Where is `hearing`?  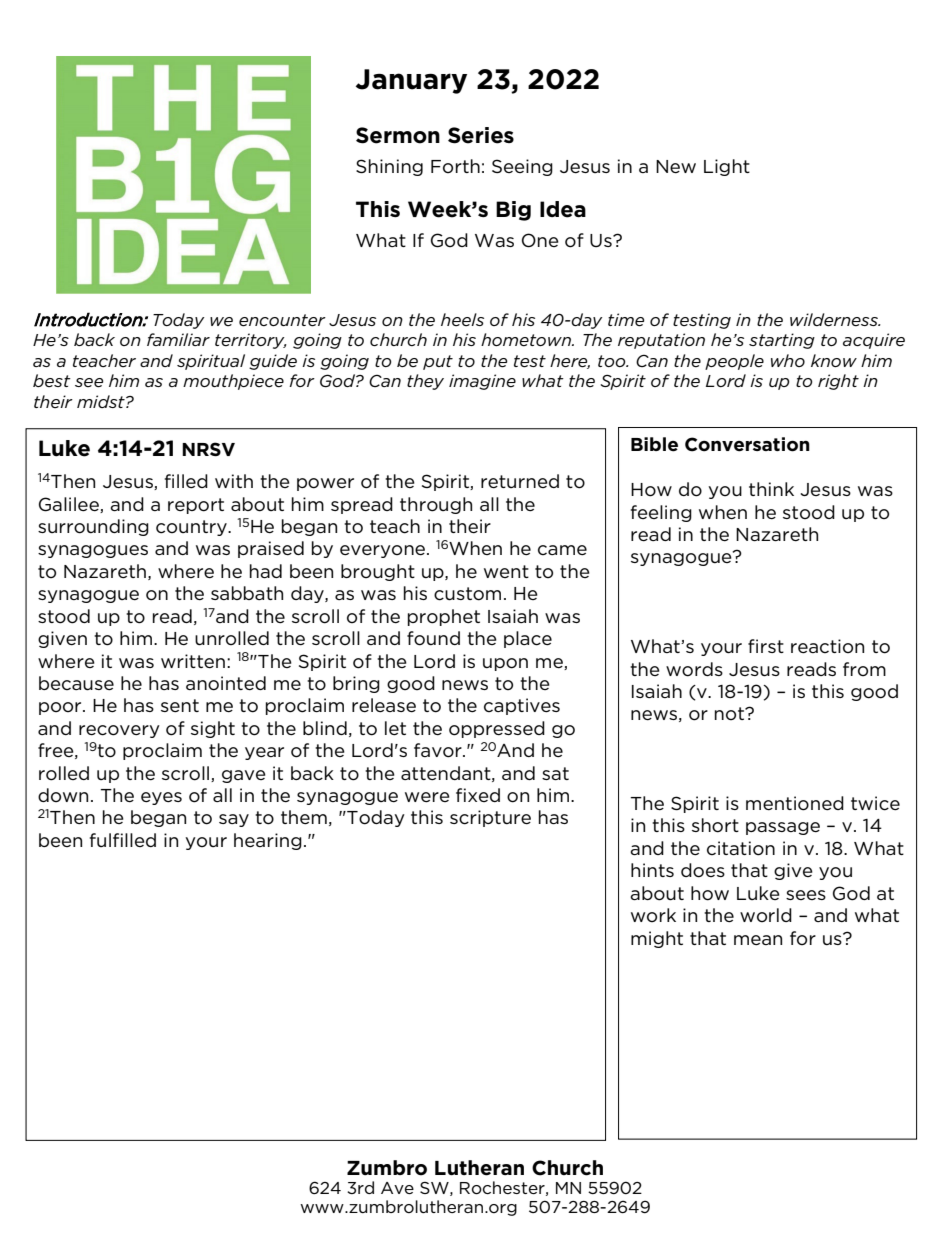
hearing is located at coordinates (268, 841).
